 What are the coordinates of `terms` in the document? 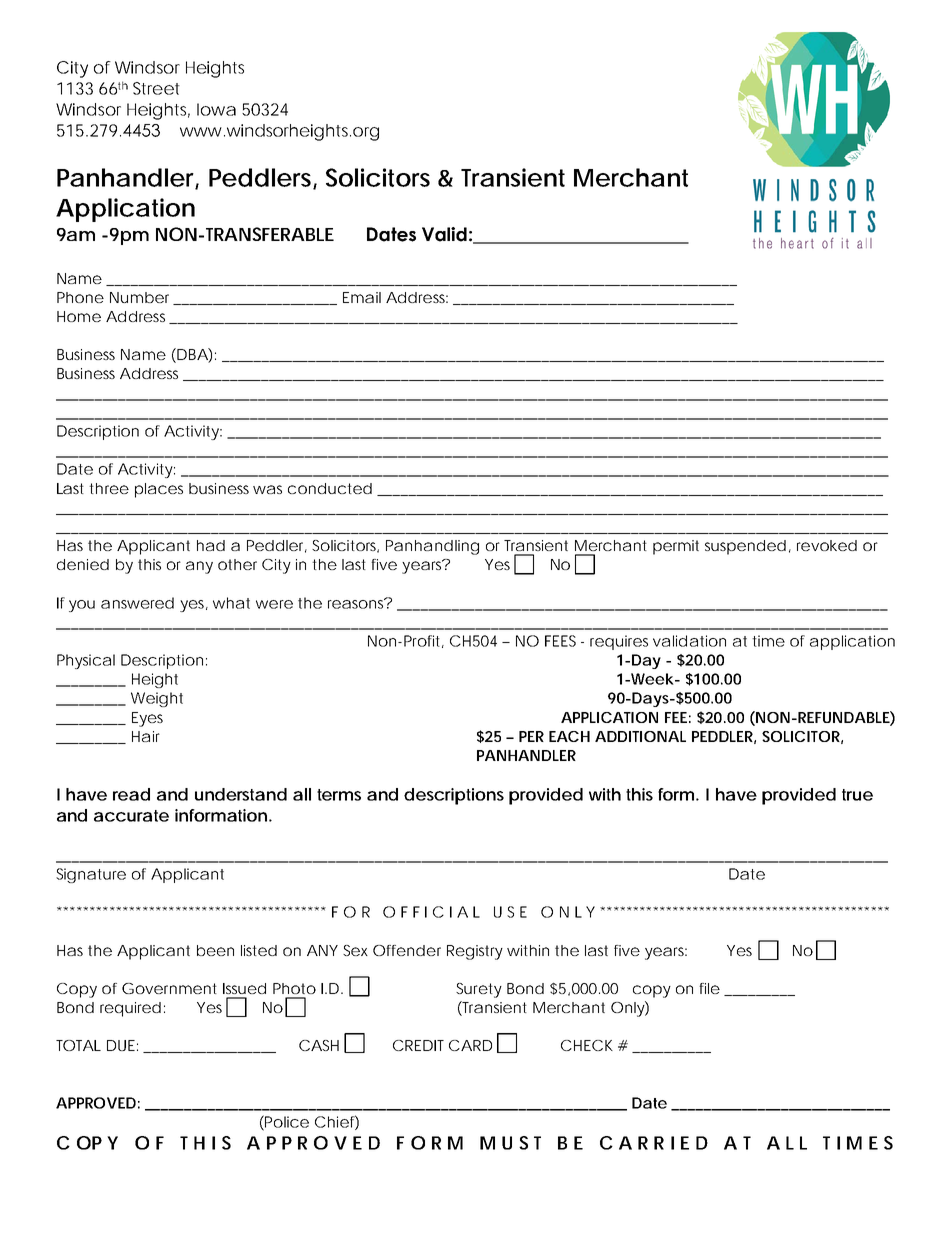 It's located at (339, 795).
